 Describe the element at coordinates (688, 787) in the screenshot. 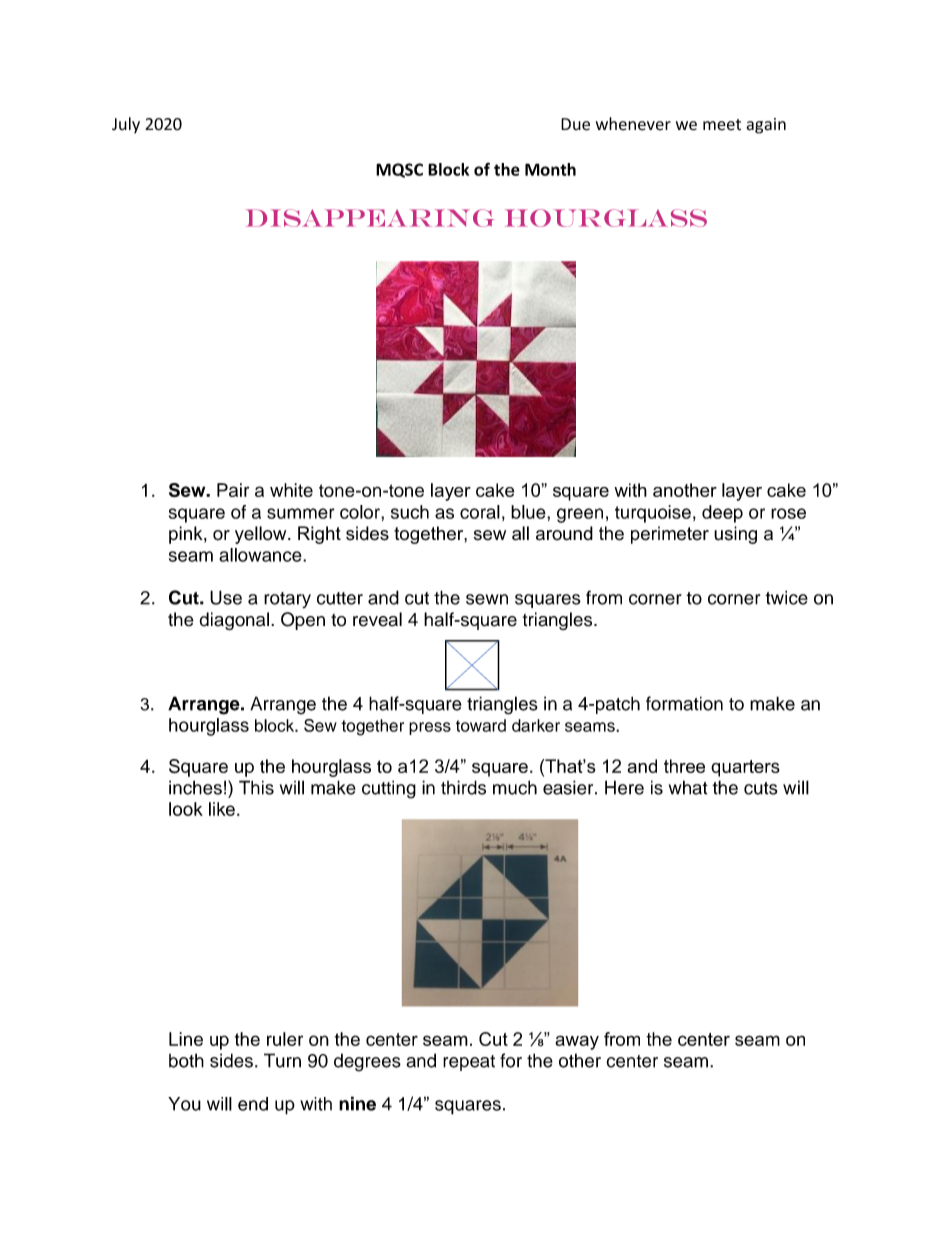

I see `what` at that location.
